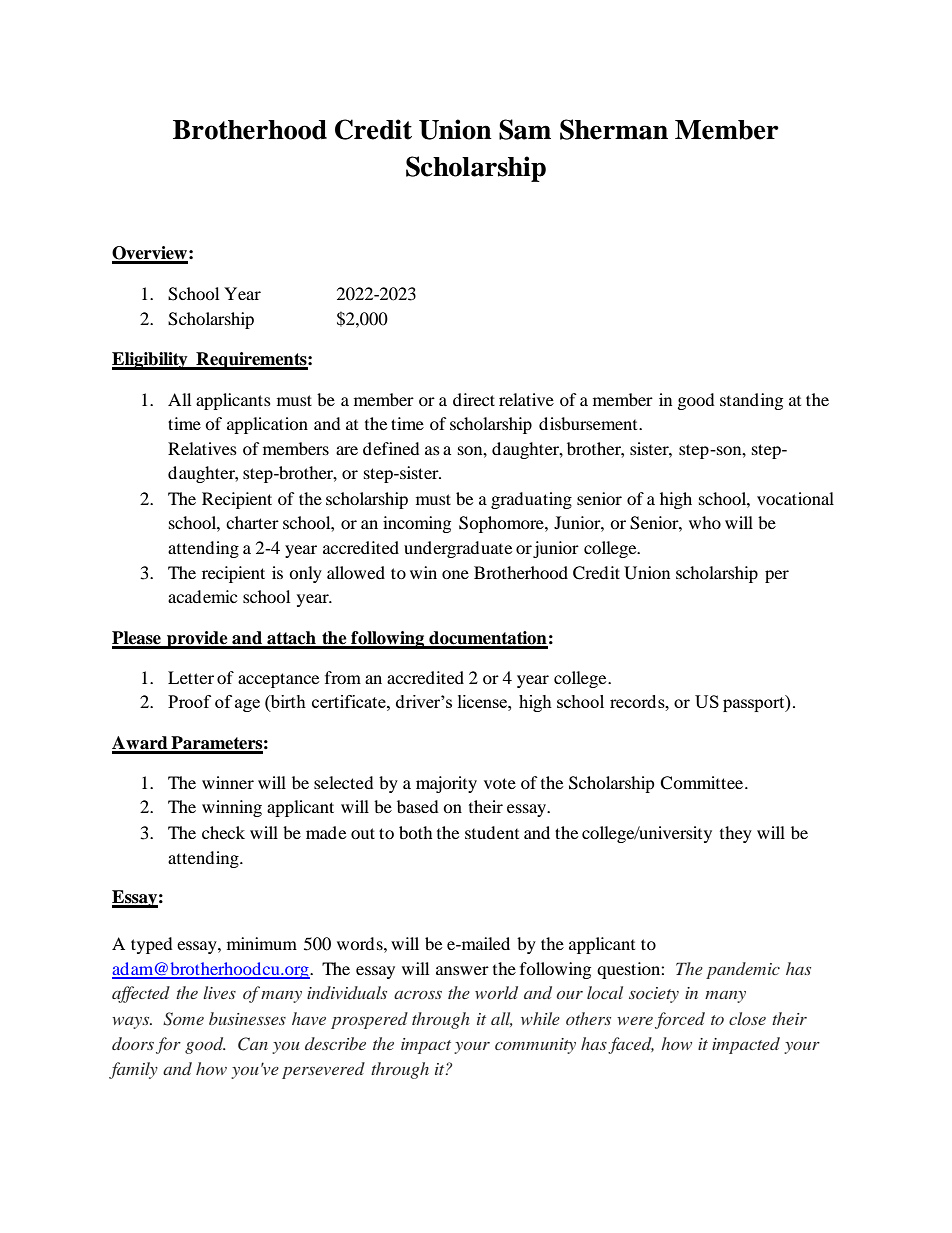  I want to click on one, so click(455, 574).
